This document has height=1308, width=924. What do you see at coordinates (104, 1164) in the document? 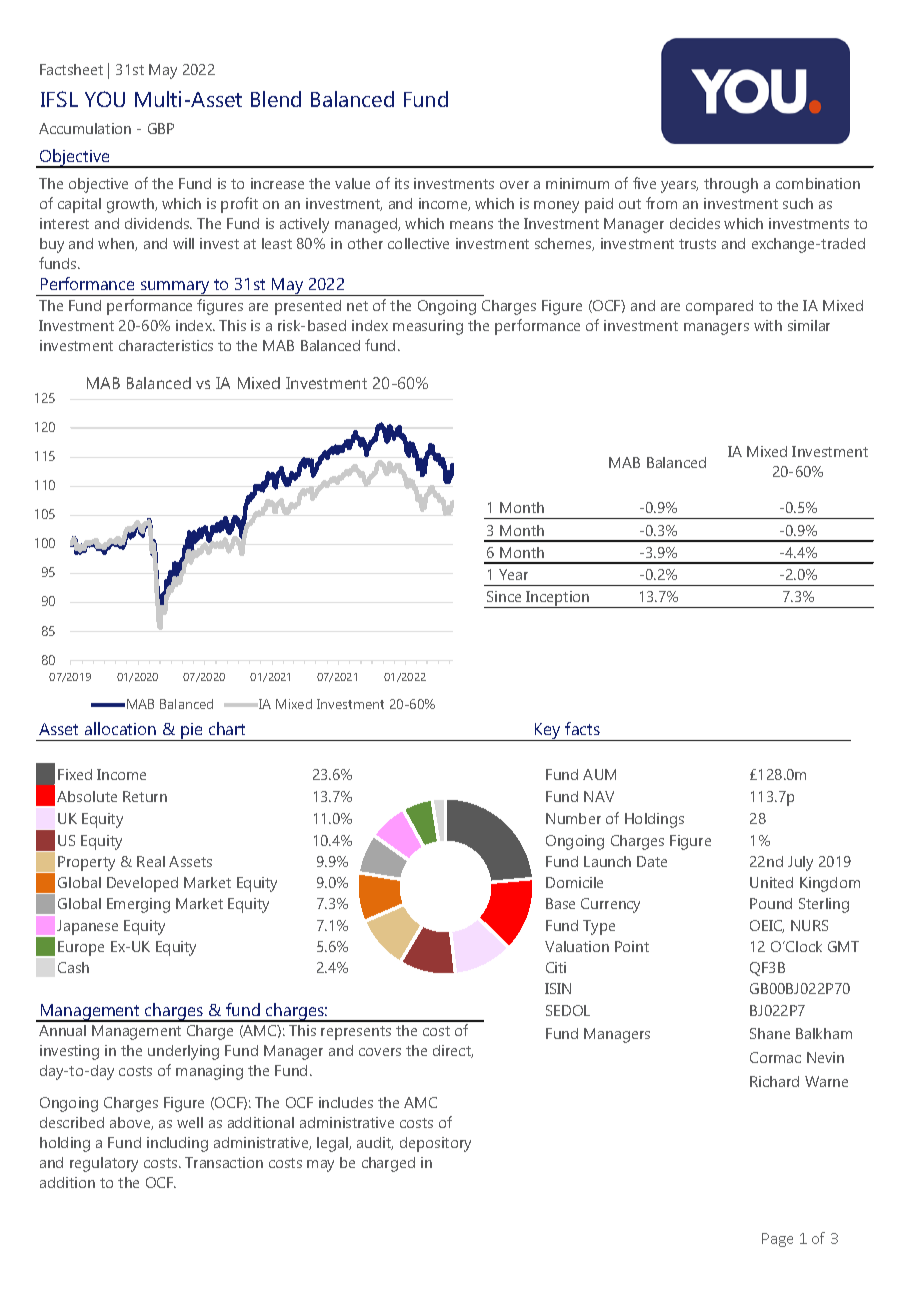
I see `regulatory` at bounding box center [104, 1164].
